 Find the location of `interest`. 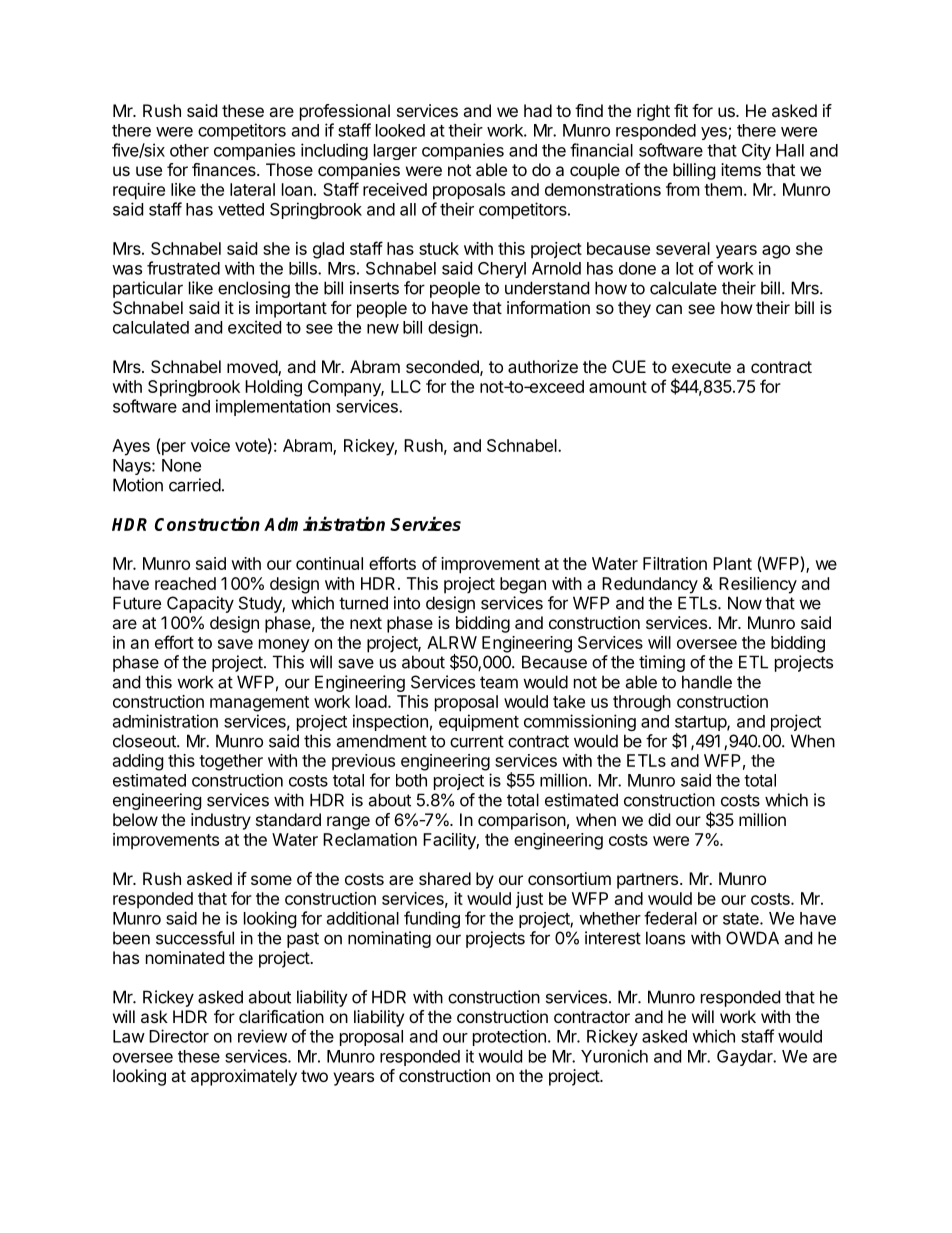

interest is located at coordinates (613, 938).
